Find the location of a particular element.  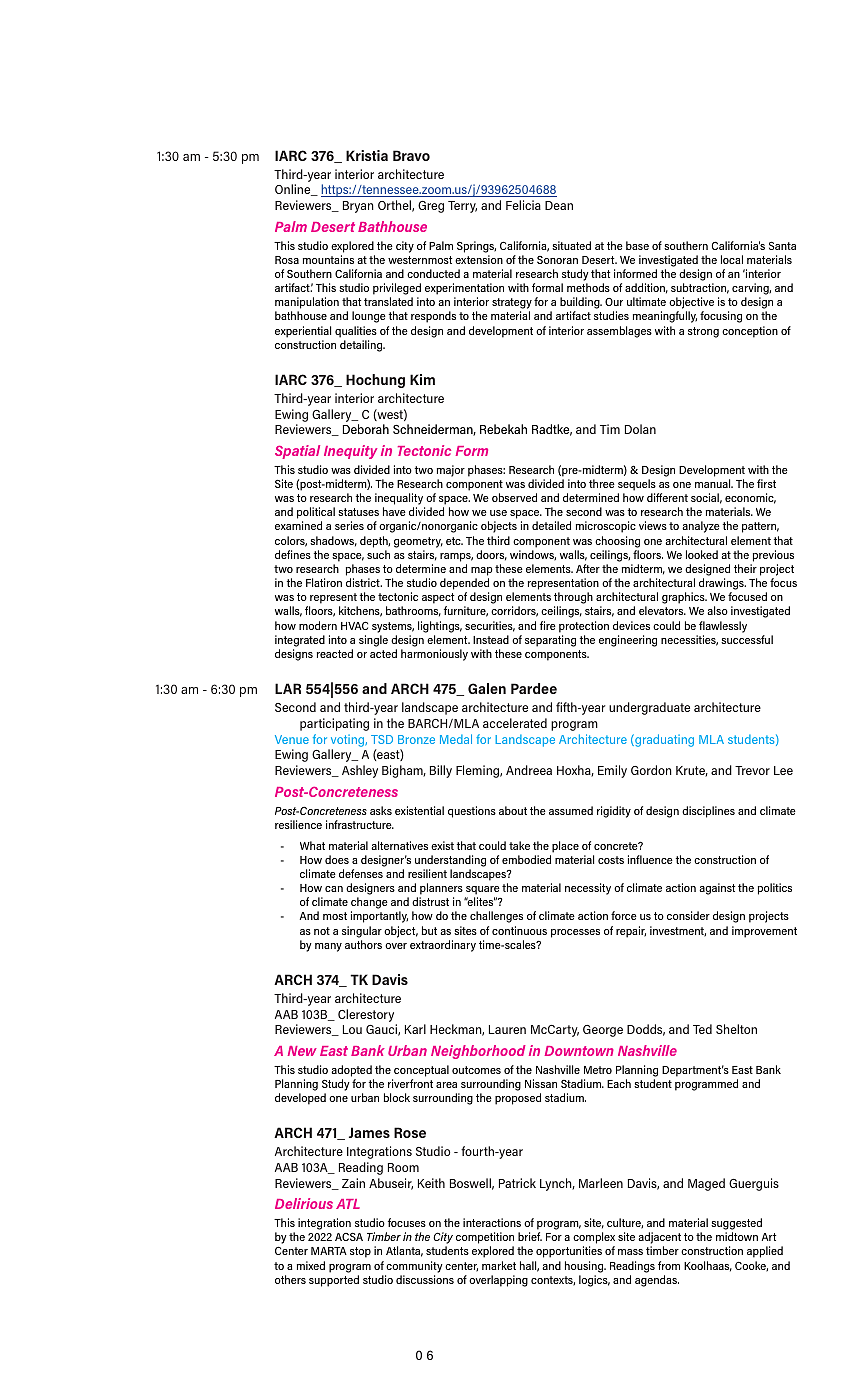

continuous is located at coordinates (519, 930).
